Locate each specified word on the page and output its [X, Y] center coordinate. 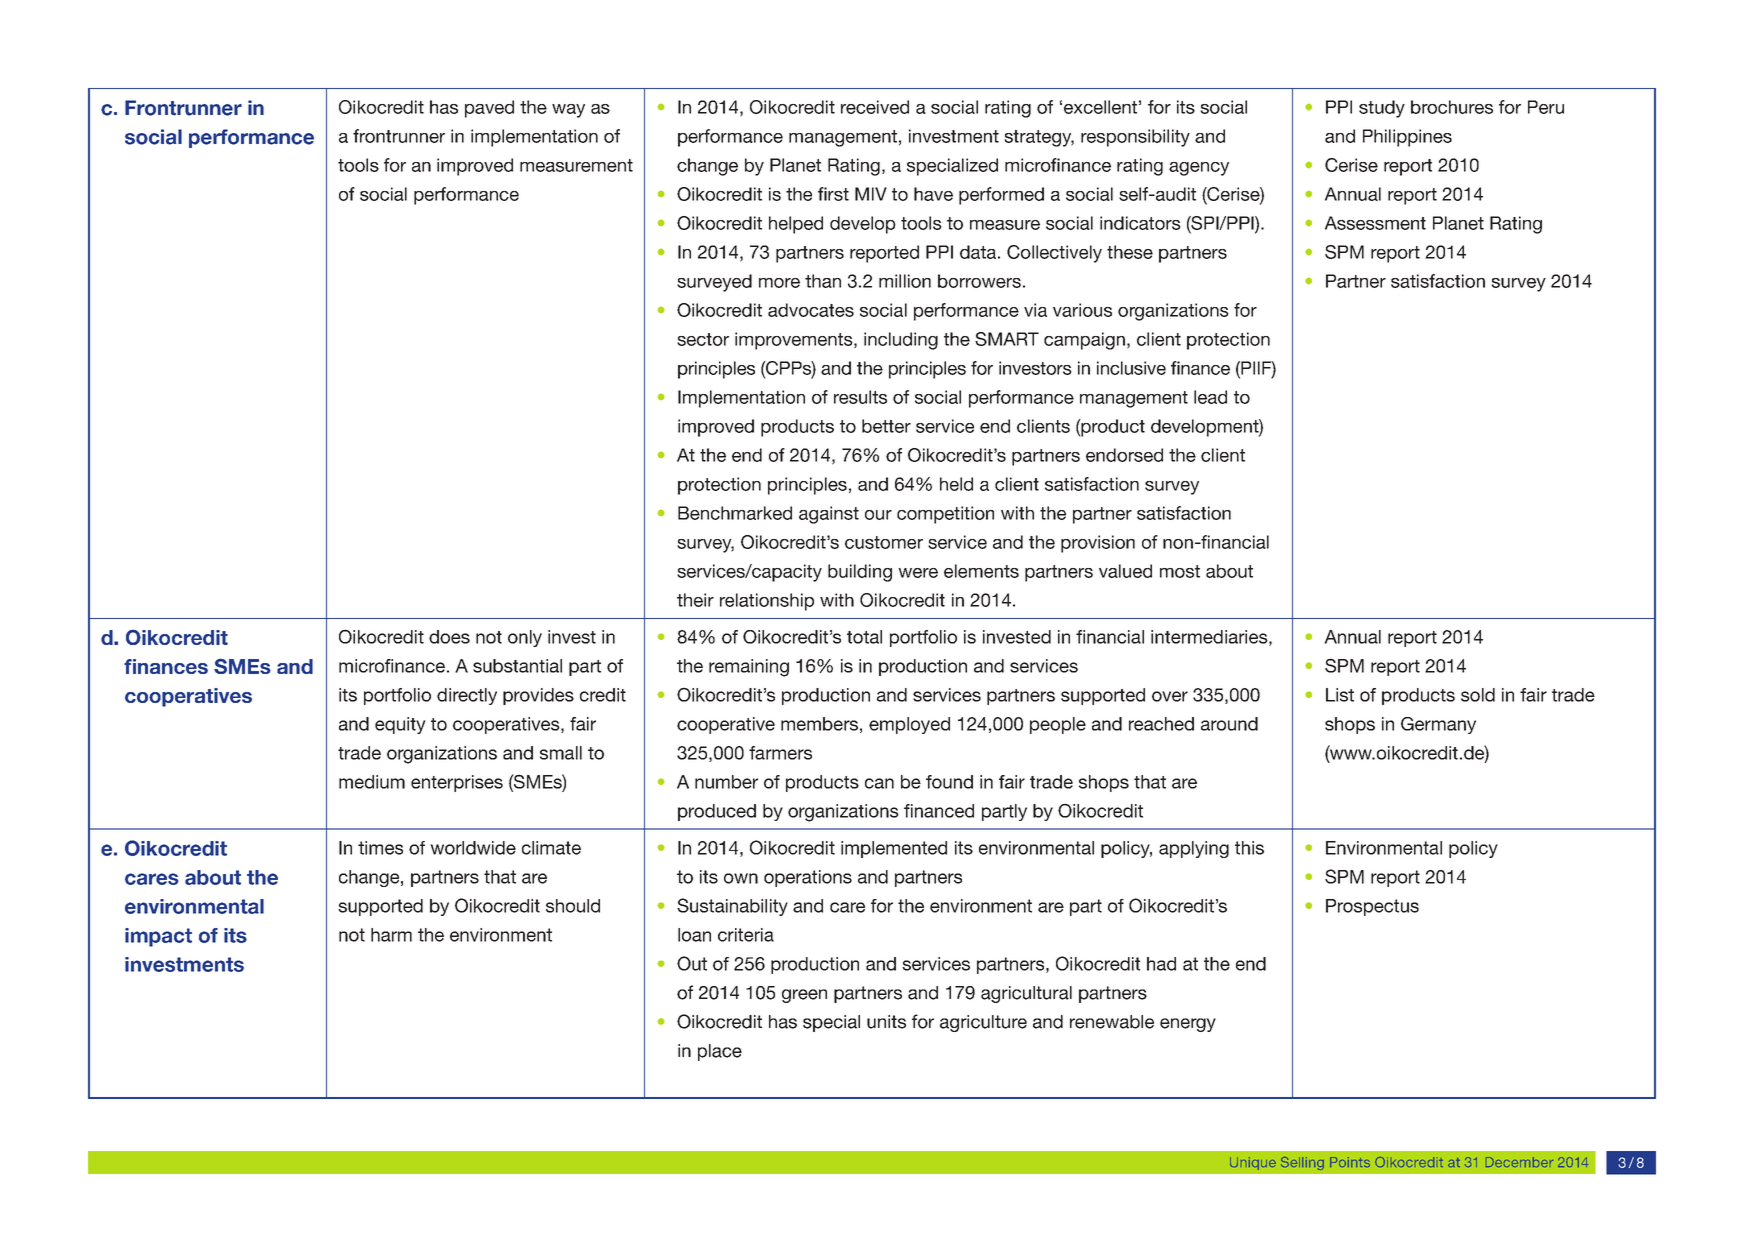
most [1180, 571]
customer [884, 542]
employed [909, 725]
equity [400, 725]
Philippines [1407, 138]
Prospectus [1372, 907]
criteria [746, 935]
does [449, 637]
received [875, 107]
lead [1210, 397]
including [901, 341]
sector [703, 339]
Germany [1438, 725]
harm [391, 935]
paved [489, 109]
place [720, 1052]
